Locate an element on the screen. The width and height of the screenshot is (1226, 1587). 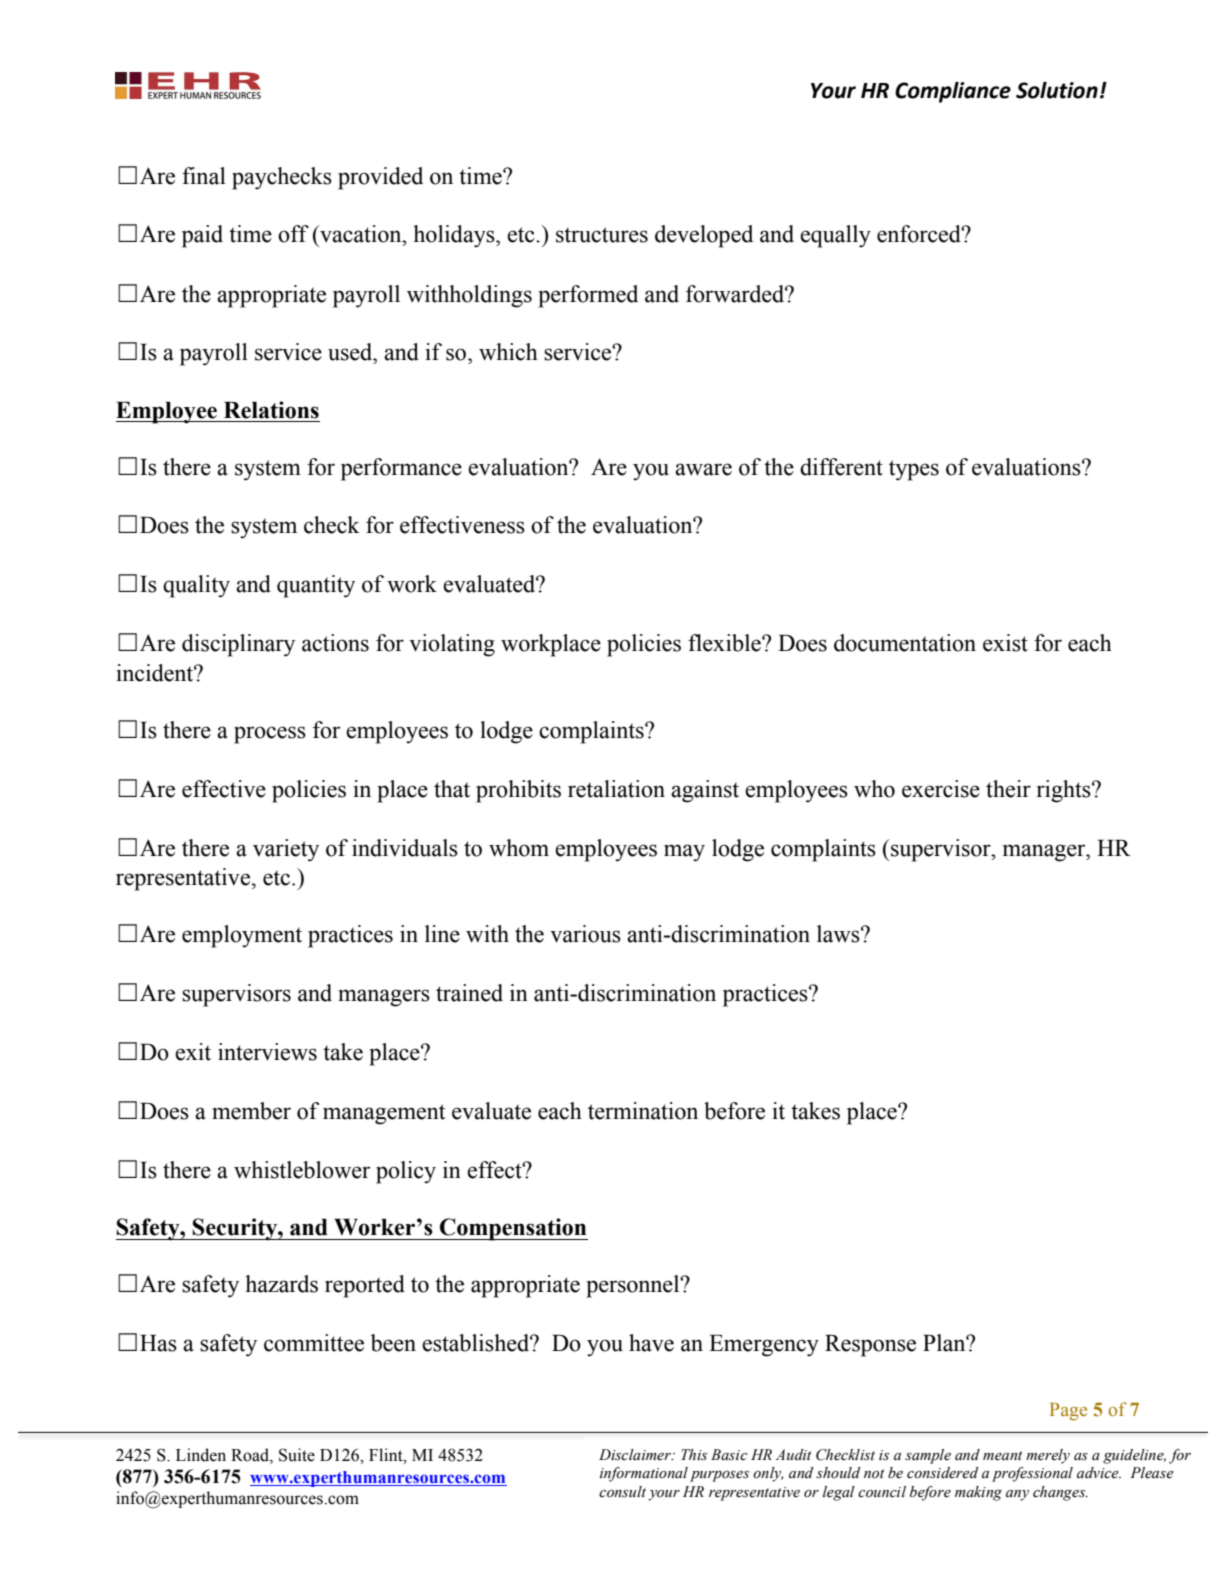
rights is located at coordinates (1065, 791).
